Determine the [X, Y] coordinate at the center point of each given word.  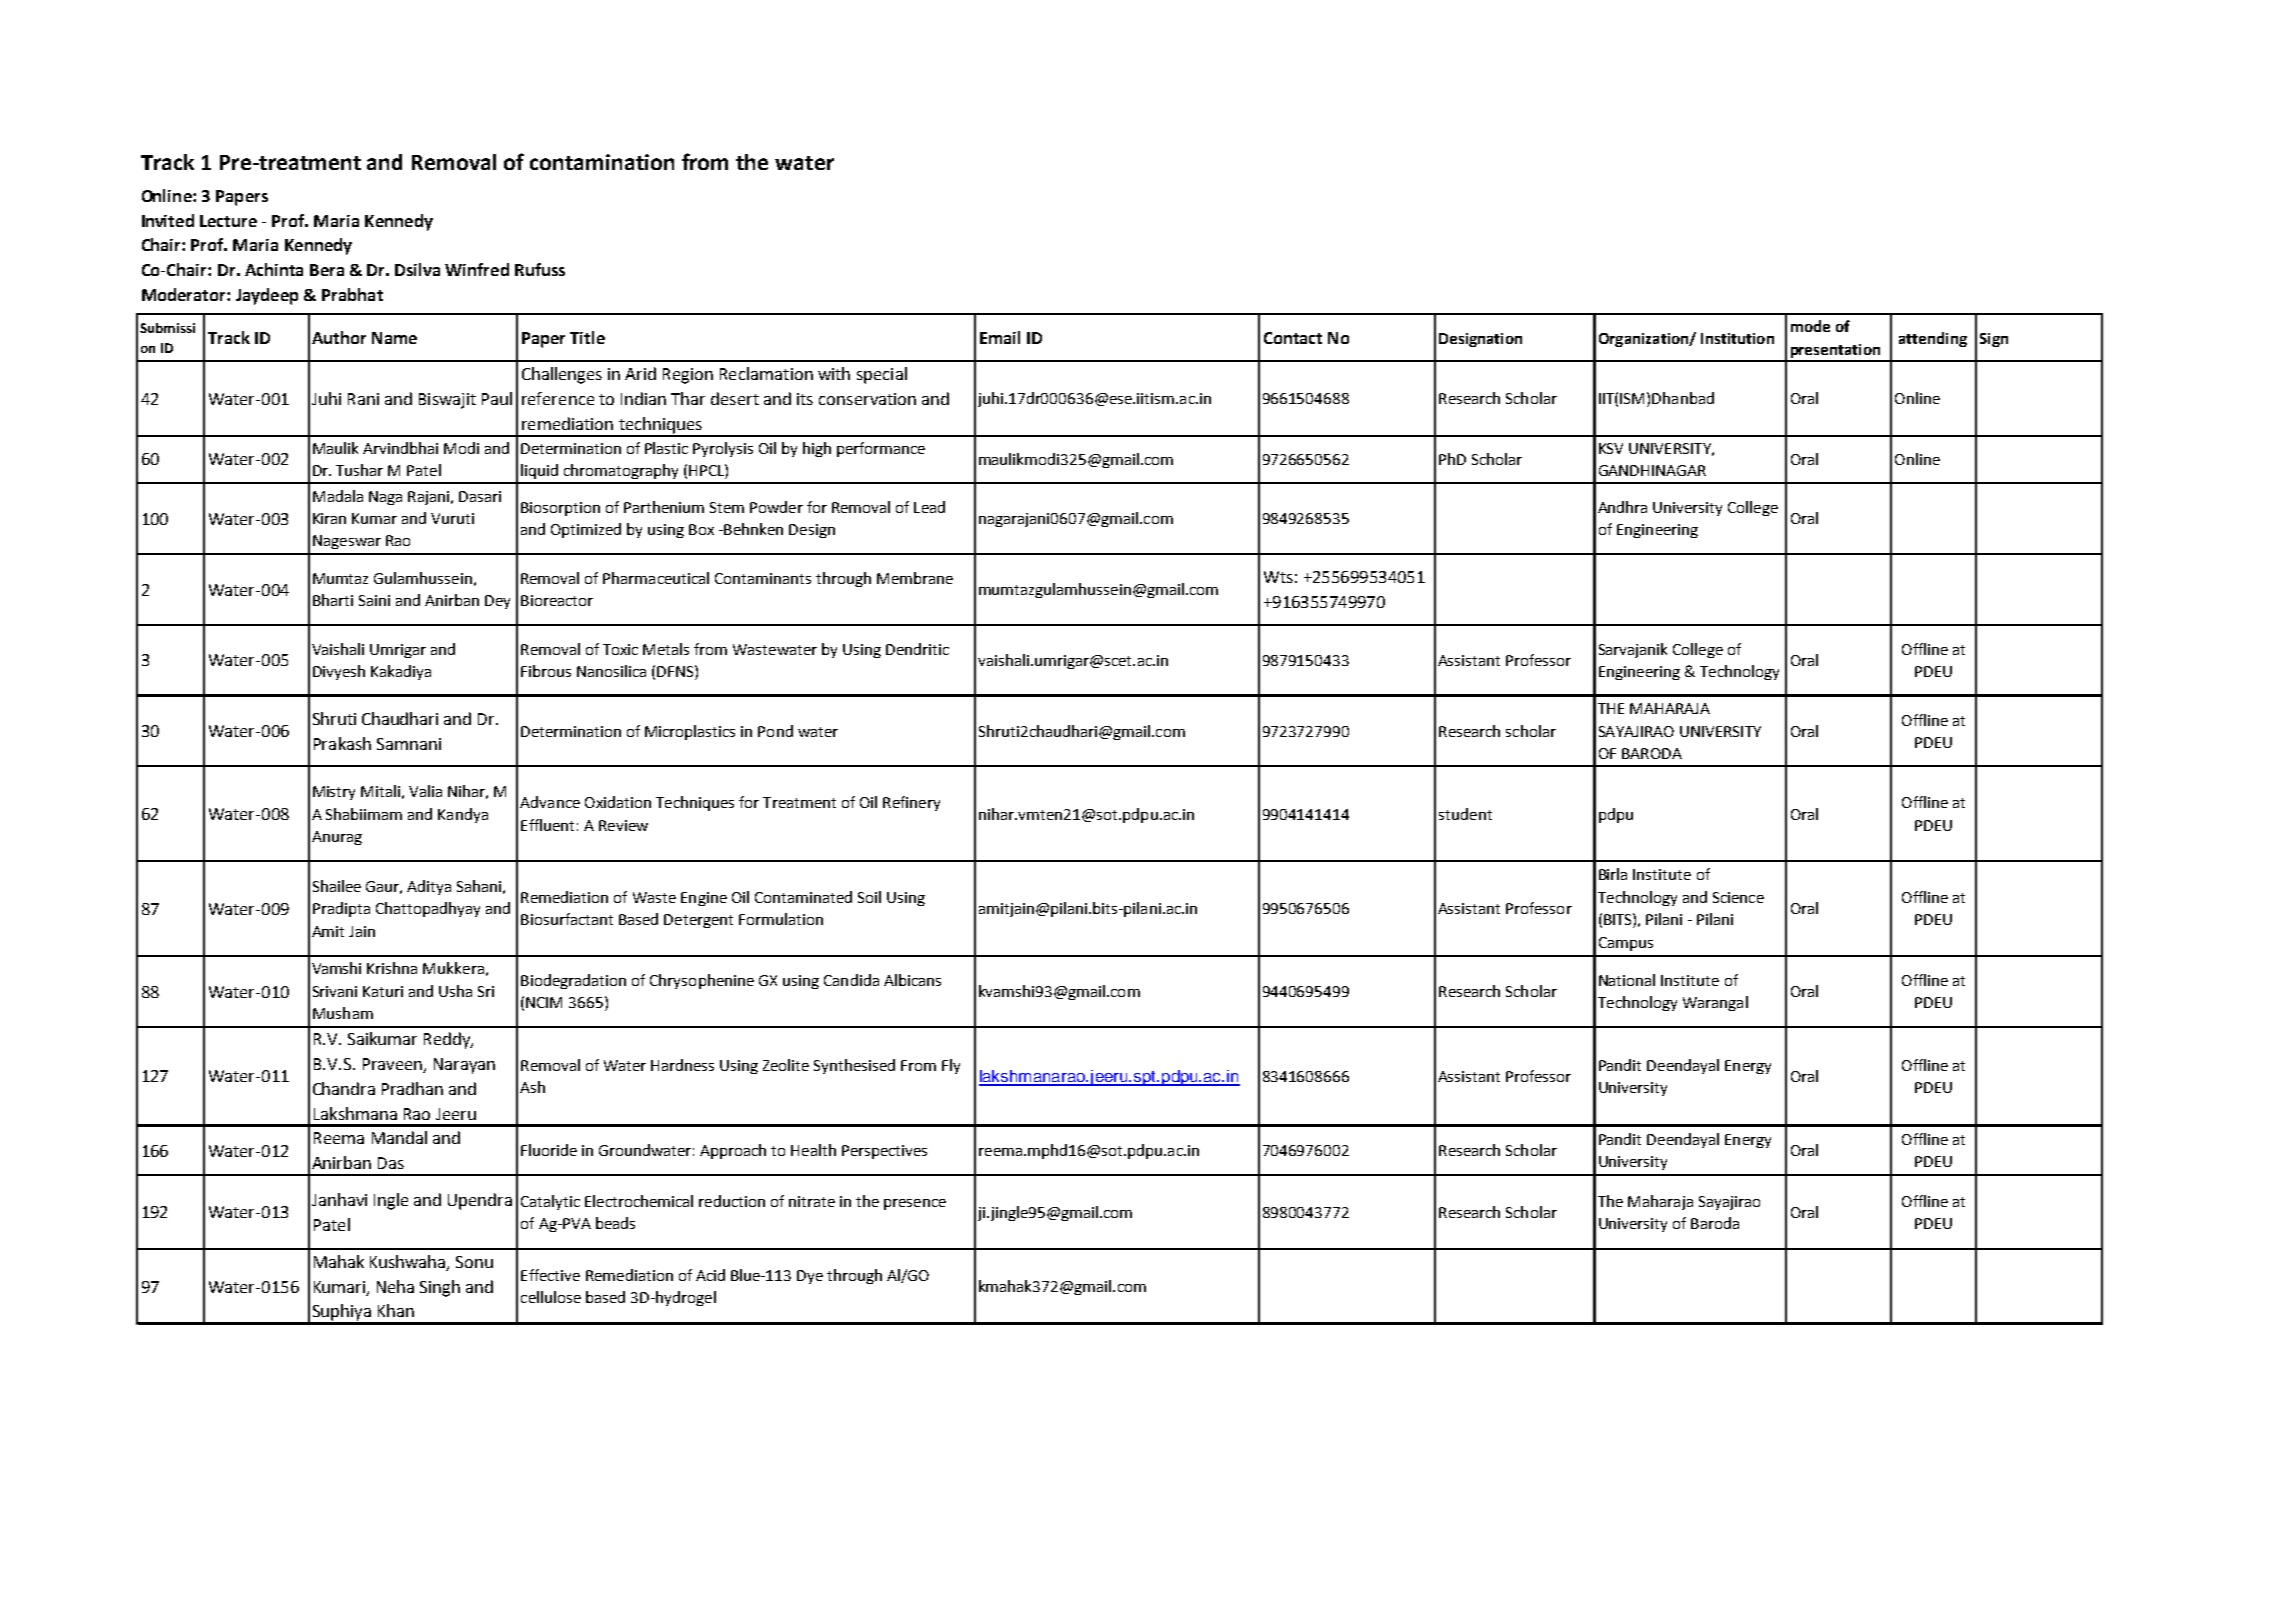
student [1465, 814]
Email [1000, 337]
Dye [810, 1277]
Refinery [911, 803]
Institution [1737, 338]
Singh [440, 1288]
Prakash [342, 743]
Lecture [228, 221]
